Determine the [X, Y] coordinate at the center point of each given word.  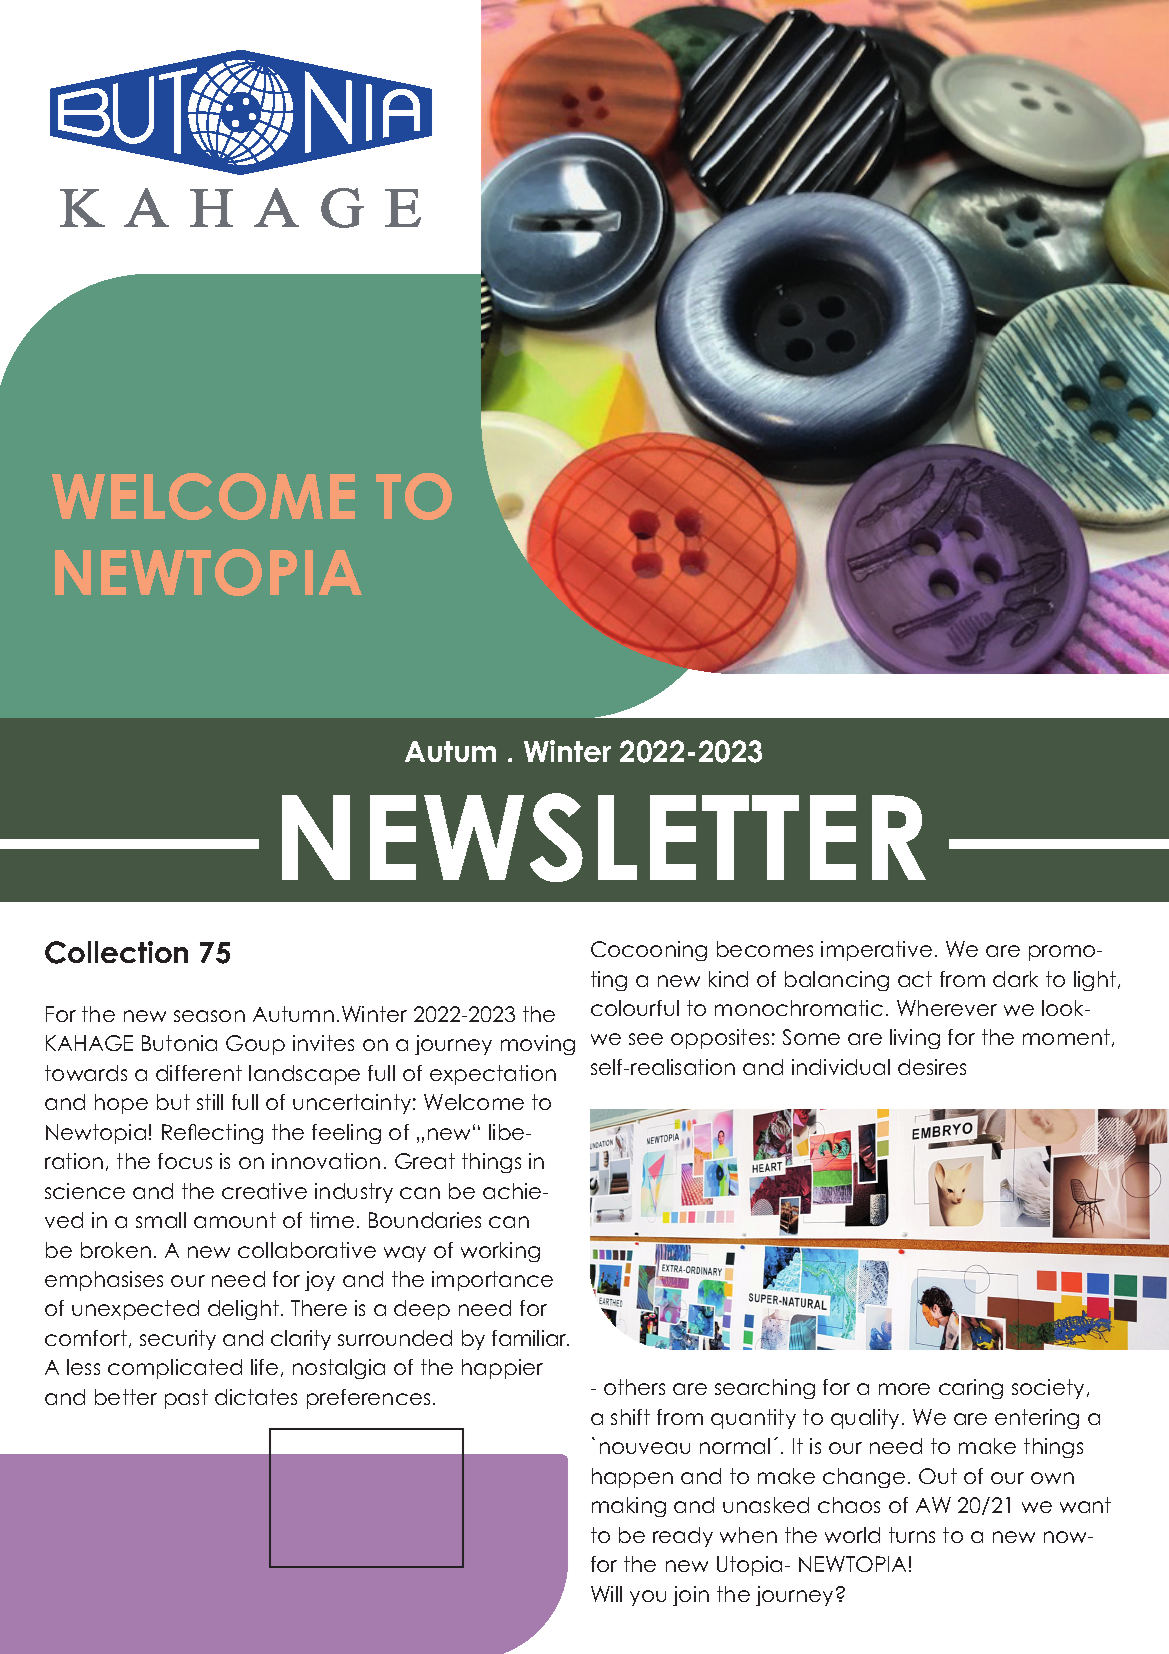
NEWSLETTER [604, 837]
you [648, 1598]
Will [606, 1594]
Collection [116, 952]
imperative [876, 951]
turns [912, 1535]
